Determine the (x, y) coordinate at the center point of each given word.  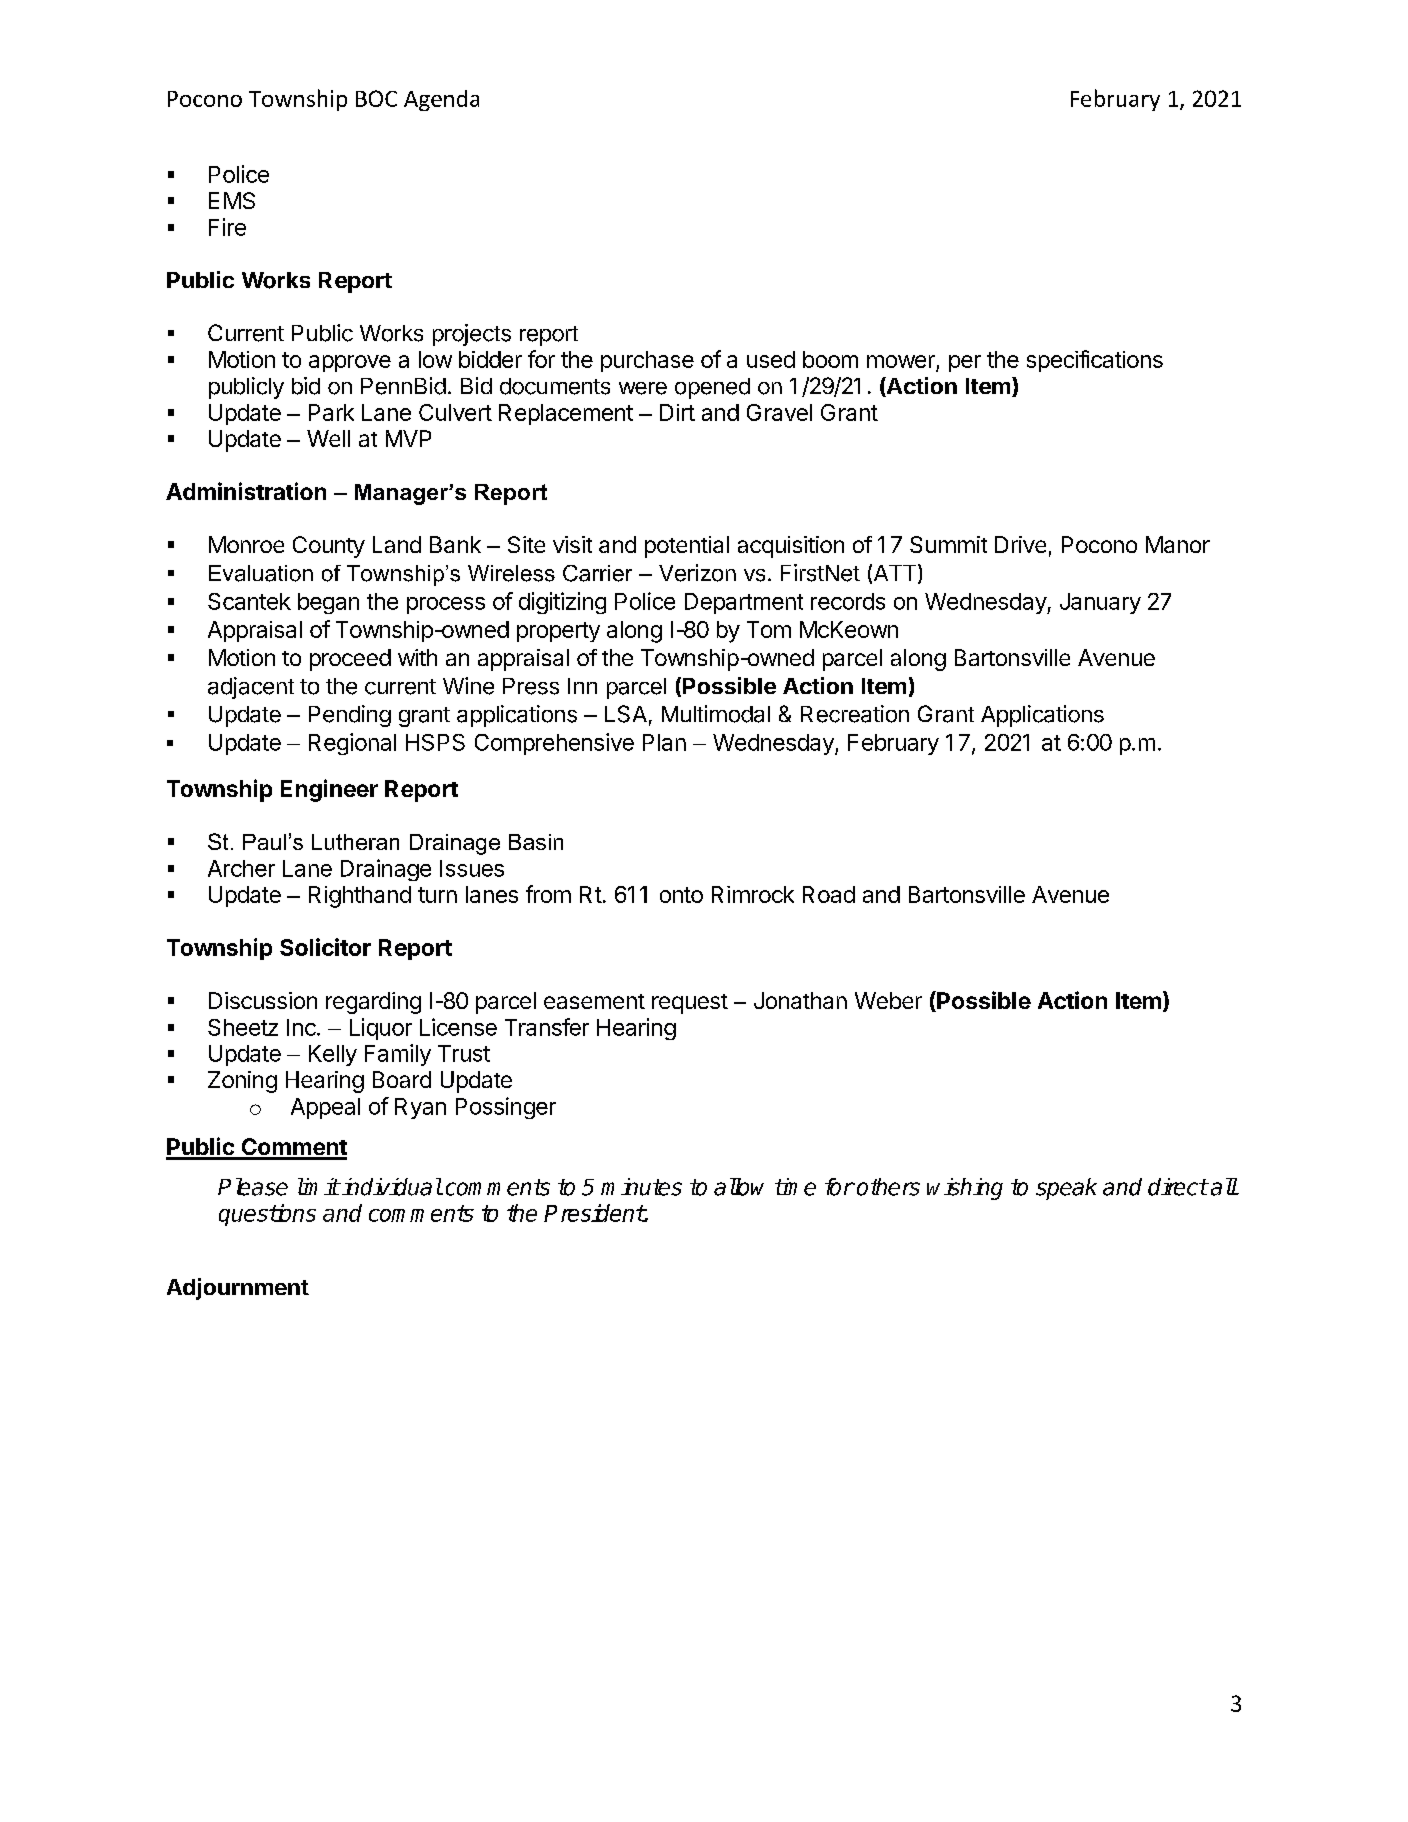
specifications (1095, 361)
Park (331, 412)
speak (1066, 1189)
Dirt (677, 412)
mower (902, 363)
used (771, 359)
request (690, 1004)
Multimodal (716, 714)
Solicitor (325, 947)
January (1100, 603)
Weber (888, 1000)
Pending (350, 716)
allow (739, 1187)
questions (267, 1215)
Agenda (441, 100)
